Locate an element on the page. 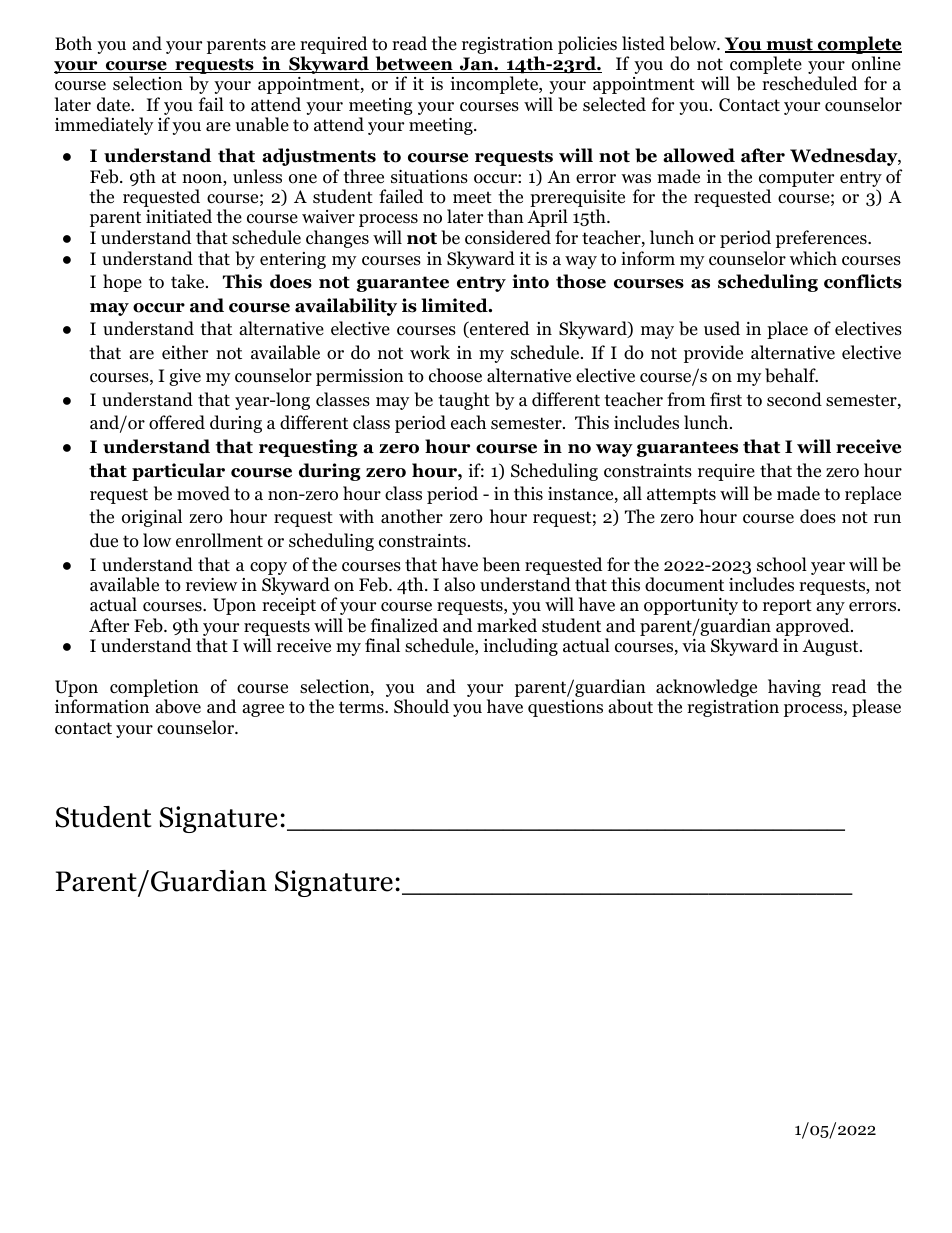  which is located at coordinates (813, 258).
